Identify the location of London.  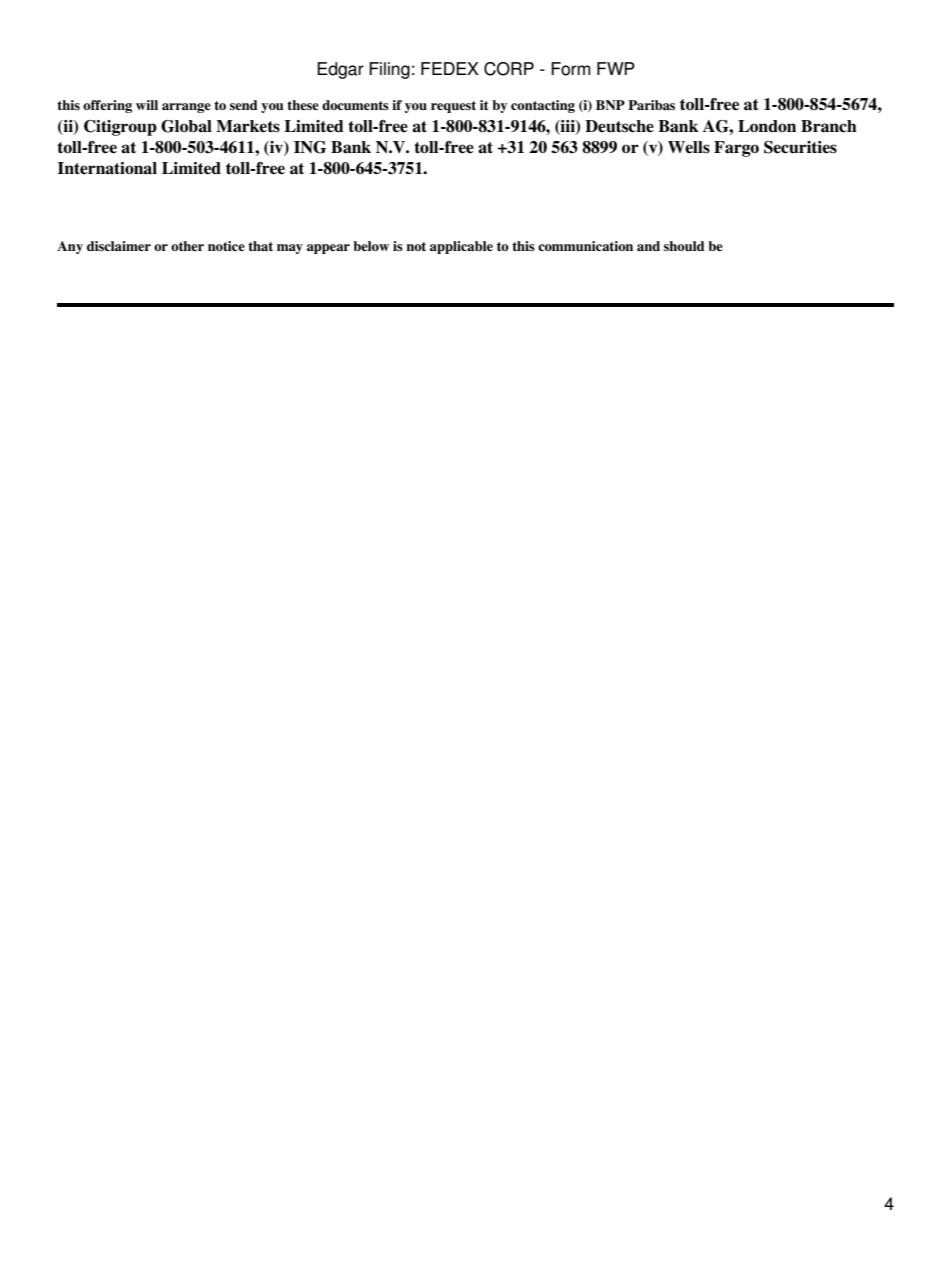
(767, 126).
